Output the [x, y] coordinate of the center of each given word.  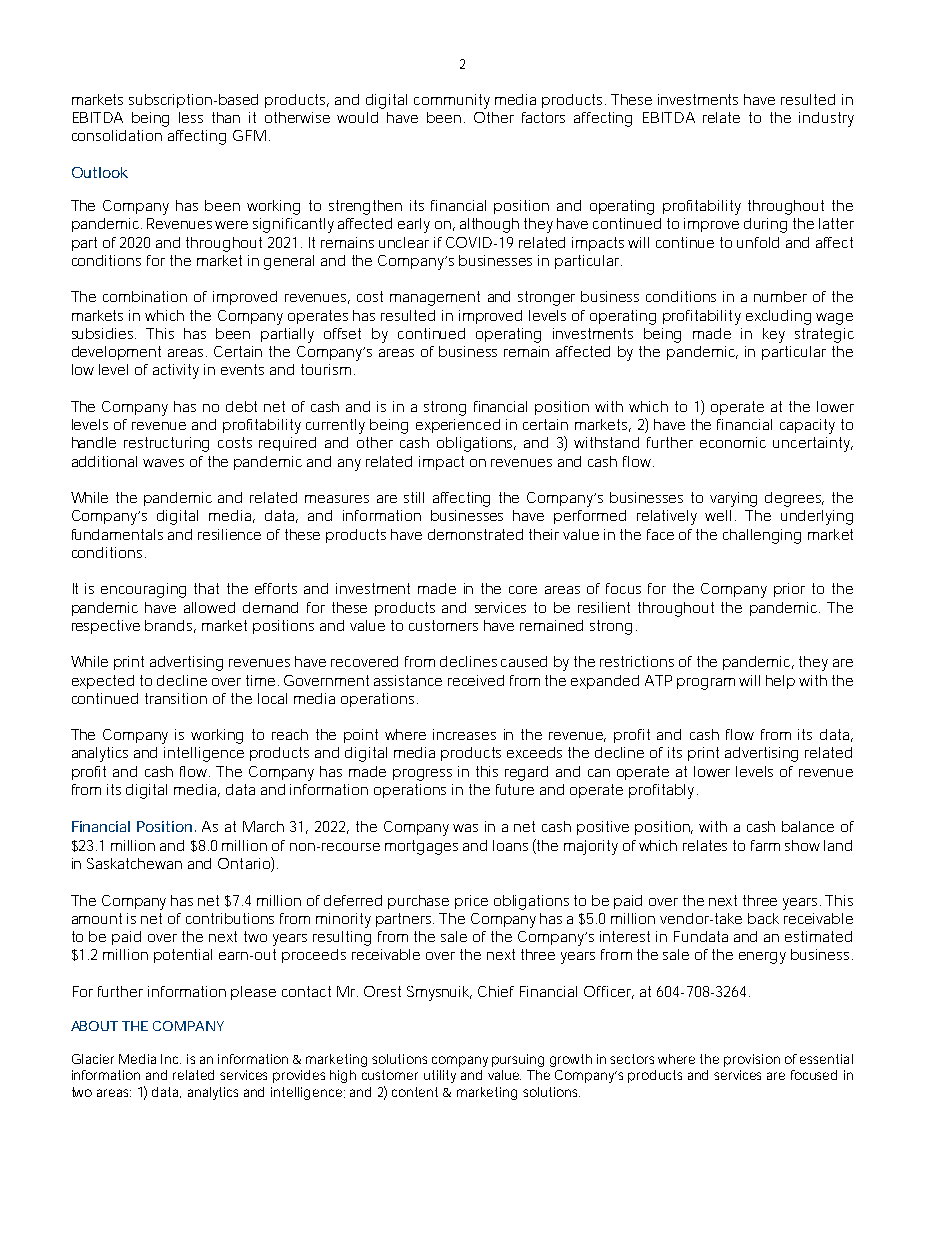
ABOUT [94, 1026]
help [780, 682]
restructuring [166, 444]
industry [826, 119]
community [452, 101]
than [226, 117]
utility [440, 1076]
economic [733, 442]
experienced [458, 426]
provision [752, 1060]
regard [526, 773]
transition [176, 698]
